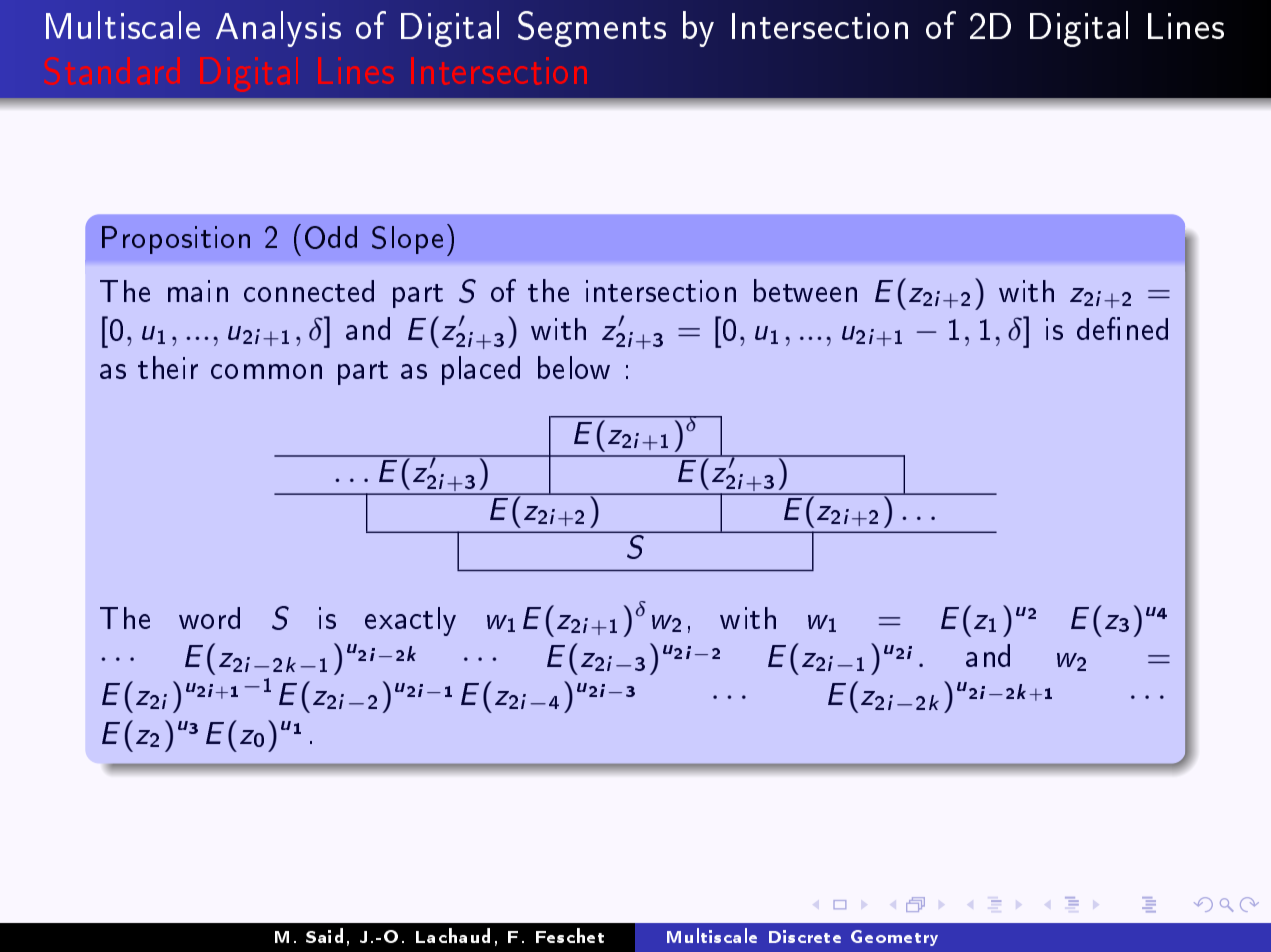 This screenshot has height=952, width=1271. I want to click on common, so click(266, 371).
